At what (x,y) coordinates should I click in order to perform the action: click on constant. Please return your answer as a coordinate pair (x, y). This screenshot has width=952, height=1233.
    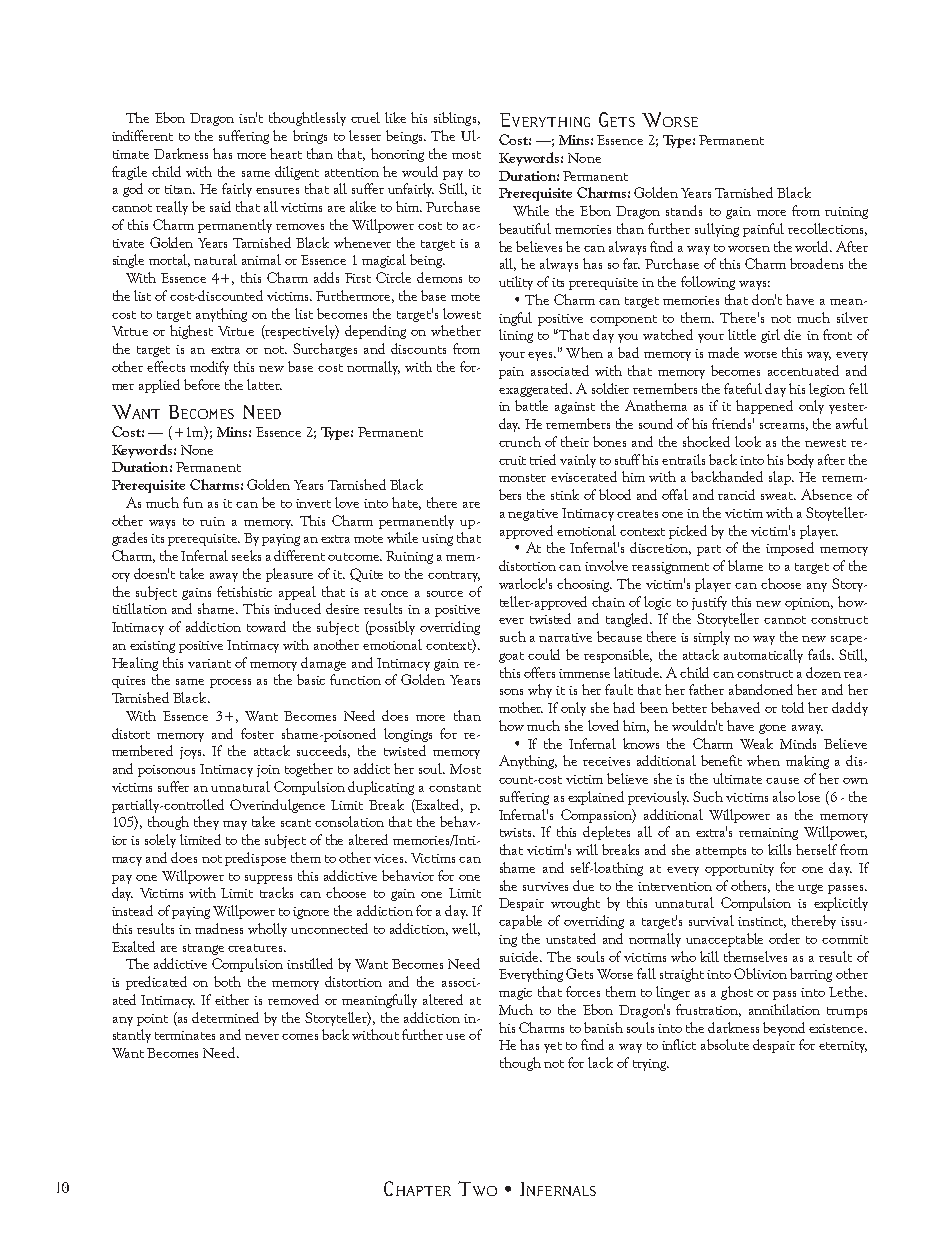
    Looking at the image, I should click on (455, 788).
